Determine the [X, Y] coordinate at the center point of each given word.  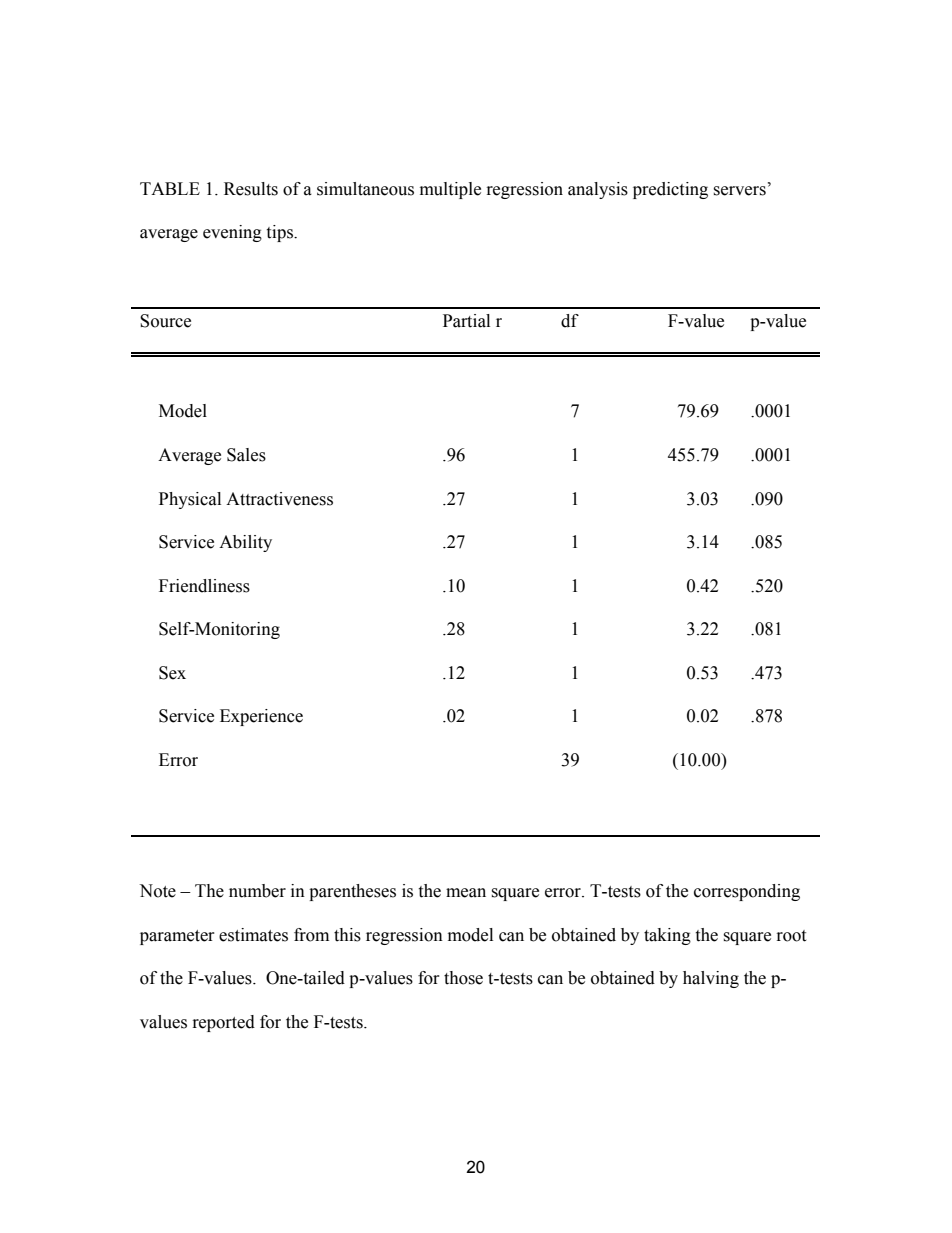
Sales [246, 455]
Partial [466, 321]
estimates [253, 935]
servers [739, 191]
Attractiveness [279, 499]
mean [466, 893]
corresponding [747, 892]
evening [232, 233]
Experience [261, 717]
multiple [450, 190]
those [463, 978]
